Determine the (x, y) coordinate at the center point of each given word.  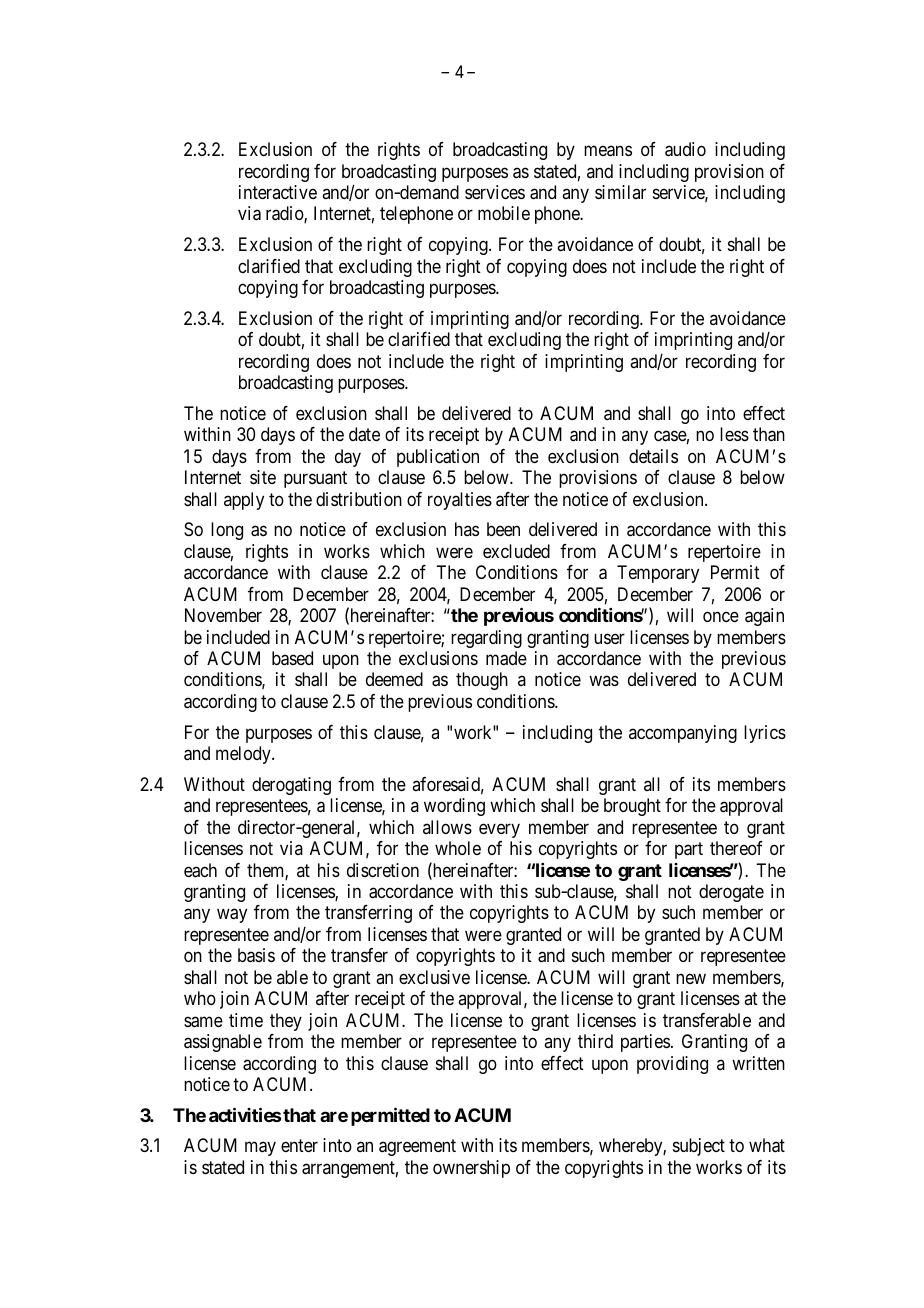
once (721, 617)
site (263, 477)
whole (458, 848)
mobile (504, 213)
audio (685, 149)
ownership (471, 1169)
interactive (278, 192)
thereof (736, 848)
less (734, 434)
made (506, 658)
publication (438, 458)
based (292, 658)
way (232, 916)
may (260, 1149)
